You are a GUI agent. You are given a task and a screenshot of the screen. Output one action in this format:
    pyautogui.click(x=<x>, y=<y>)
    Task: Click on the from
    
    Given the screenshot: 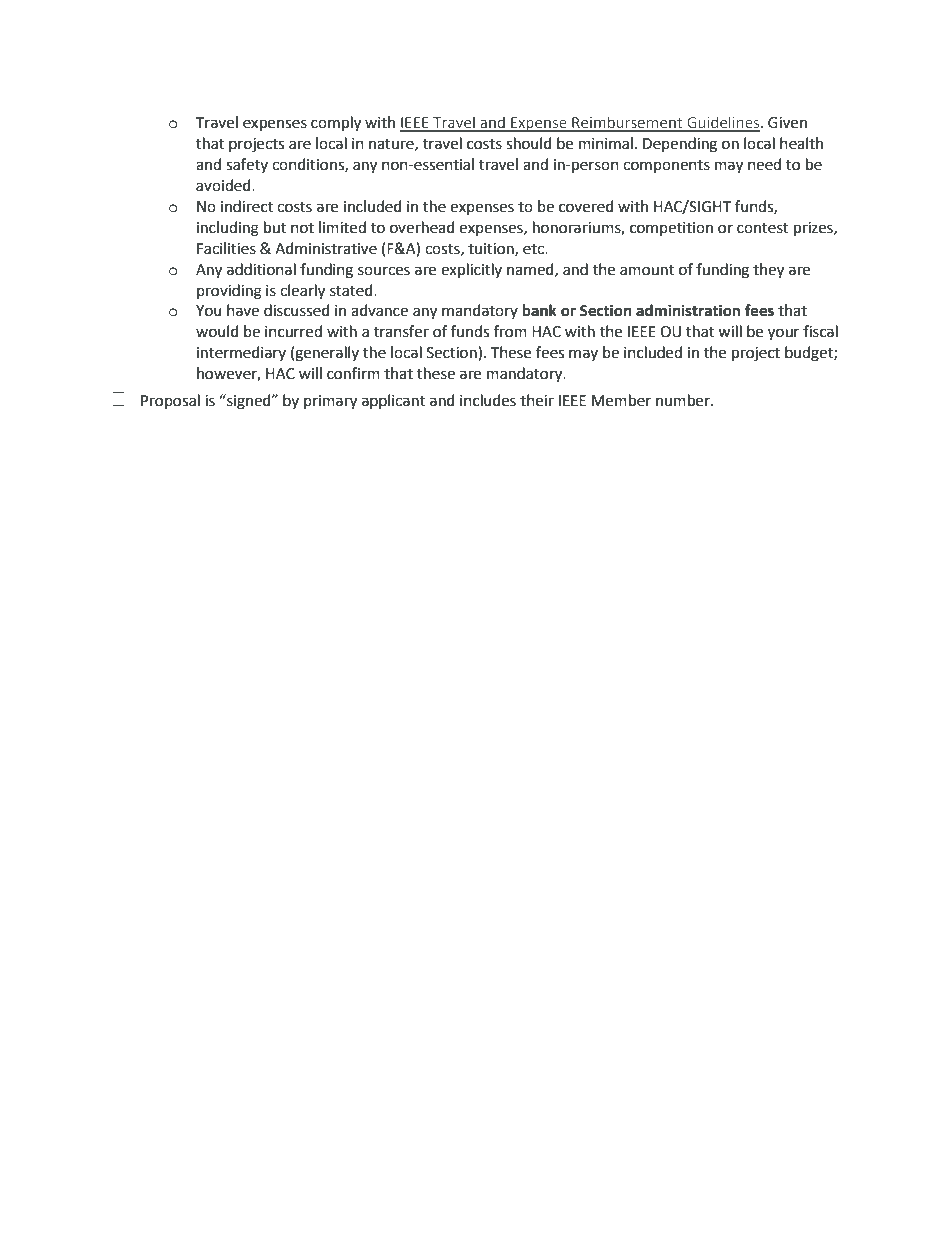 What is the action you would take?
    pyautogui.click(x=510, y=331)
